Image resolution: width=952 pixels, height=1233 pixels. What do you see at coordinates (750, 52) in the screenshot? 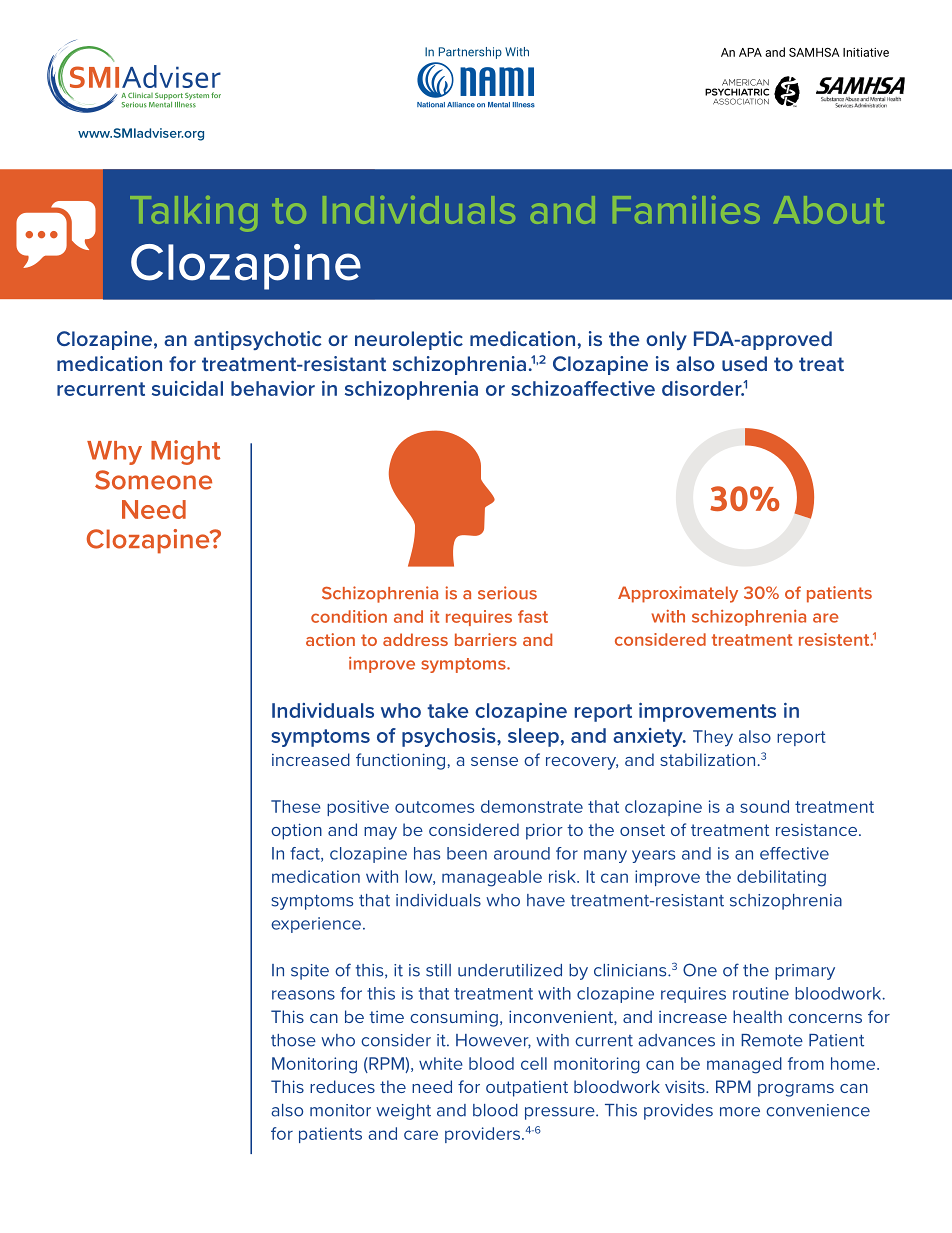
I see `APA` at bounding box center [750, 52].
